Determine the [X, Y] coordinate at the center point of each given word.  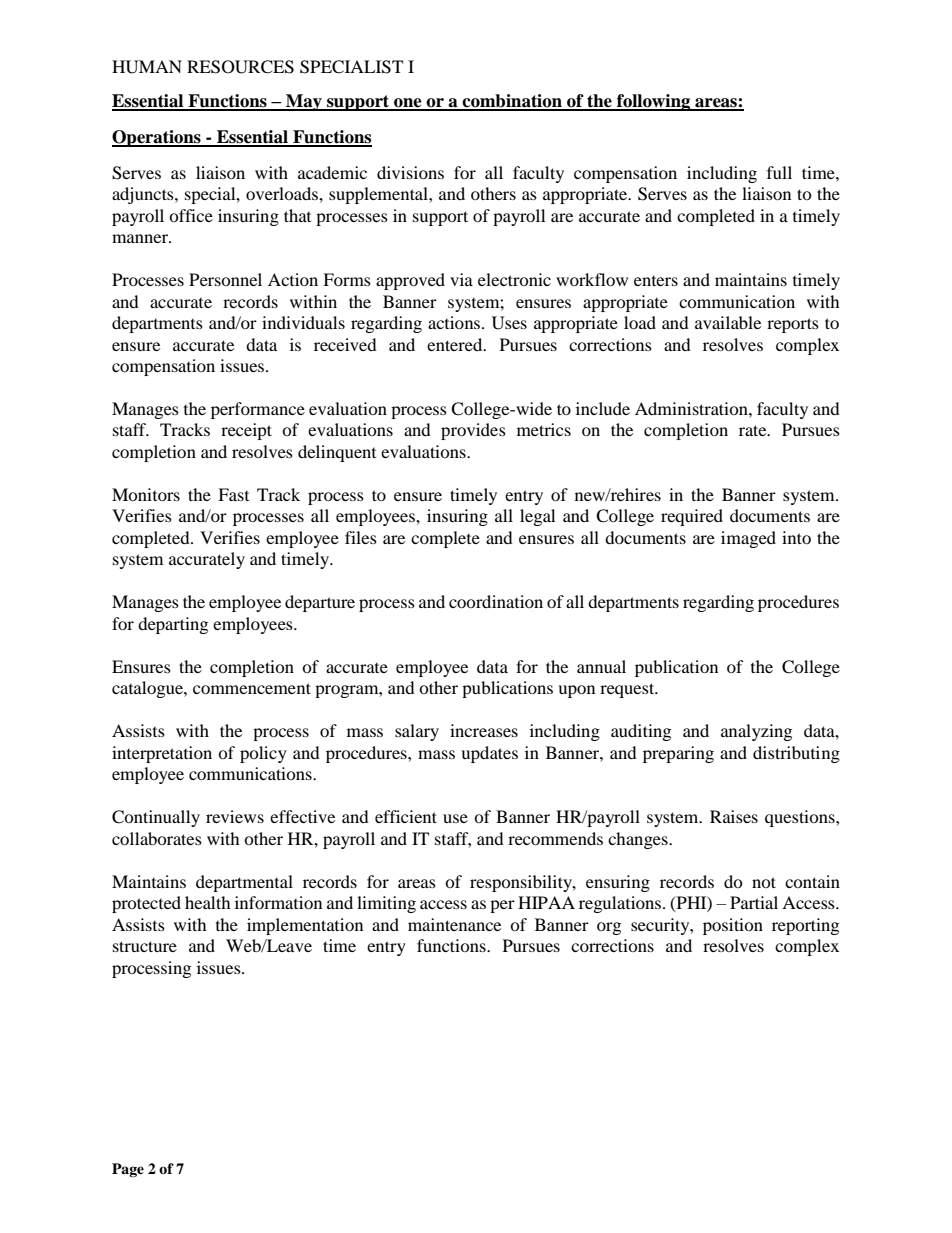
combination [512, 102]
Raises [734, 816]
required [692, 517]
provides [473, 431]
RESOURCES [240, 67]
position [733, 926]
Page [128, 1170]
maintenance [454, 924]
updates [489, 754]
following [654, 102]
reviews [235, 816]
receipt [246, 431]
